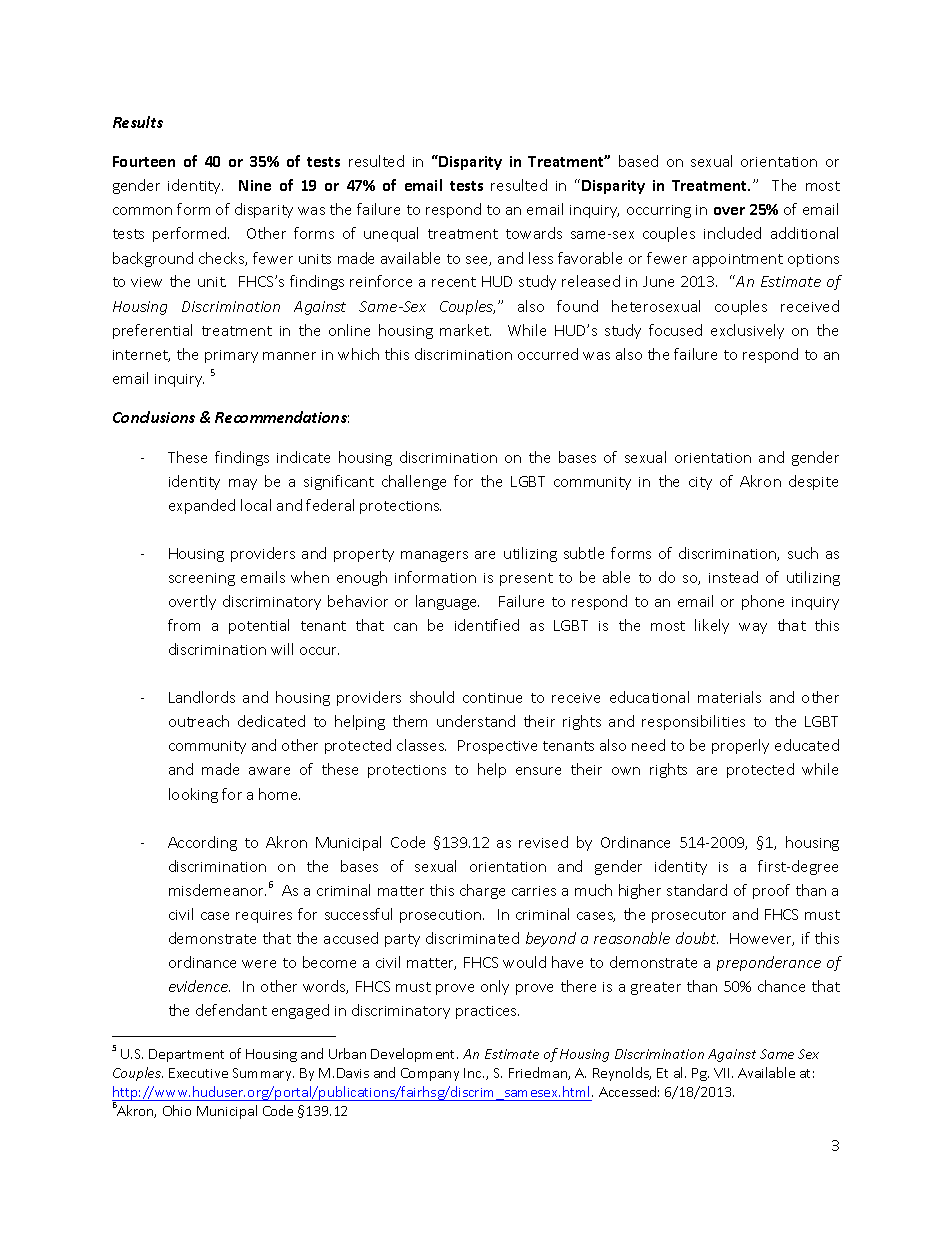  What do you see at coordinates (638, 161) in the screenshot?
I see `based` at bounding box center [638, 161].
